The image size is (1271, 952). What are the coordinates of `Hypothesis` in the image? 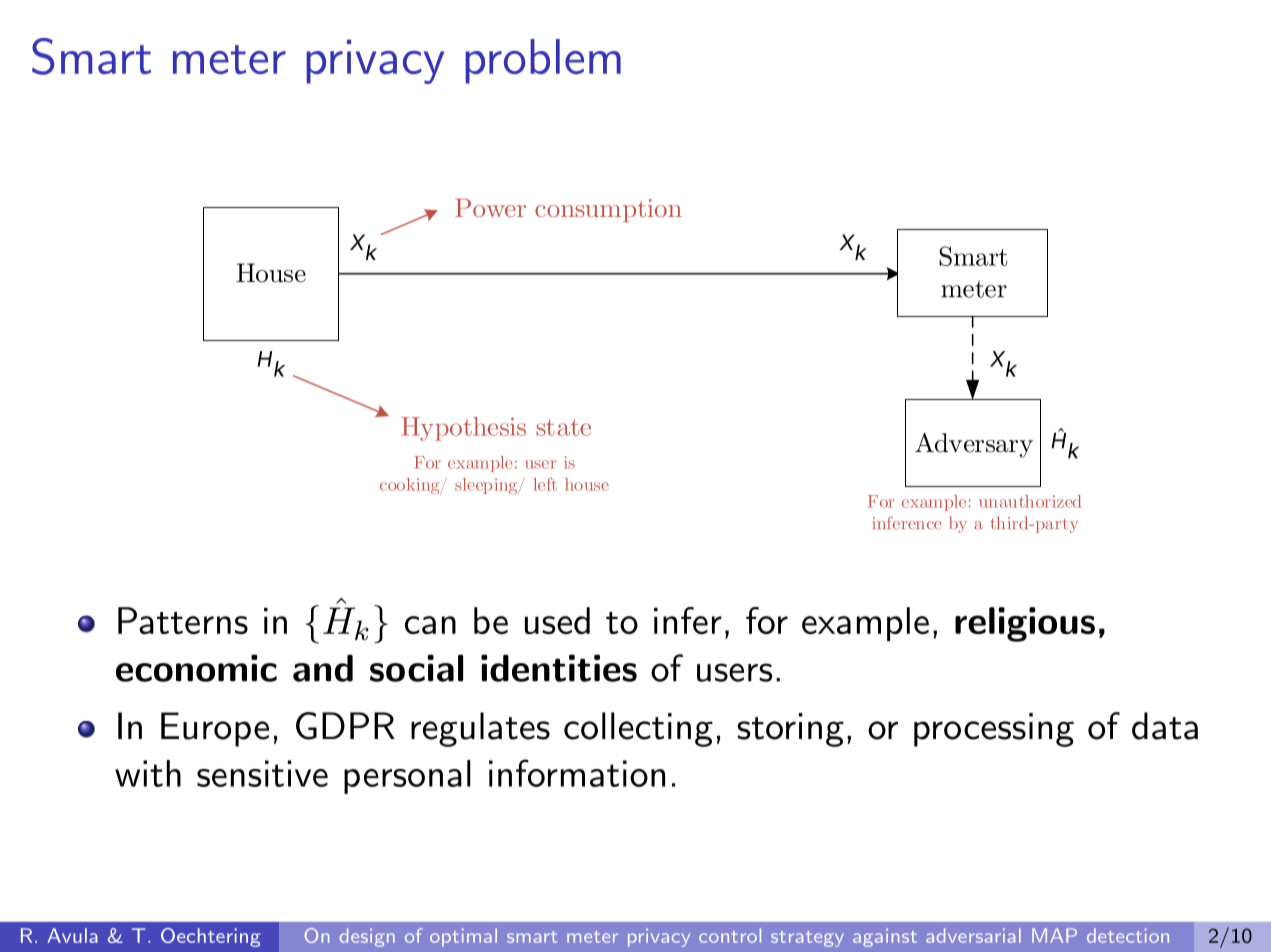 It's located at (463, 429).
